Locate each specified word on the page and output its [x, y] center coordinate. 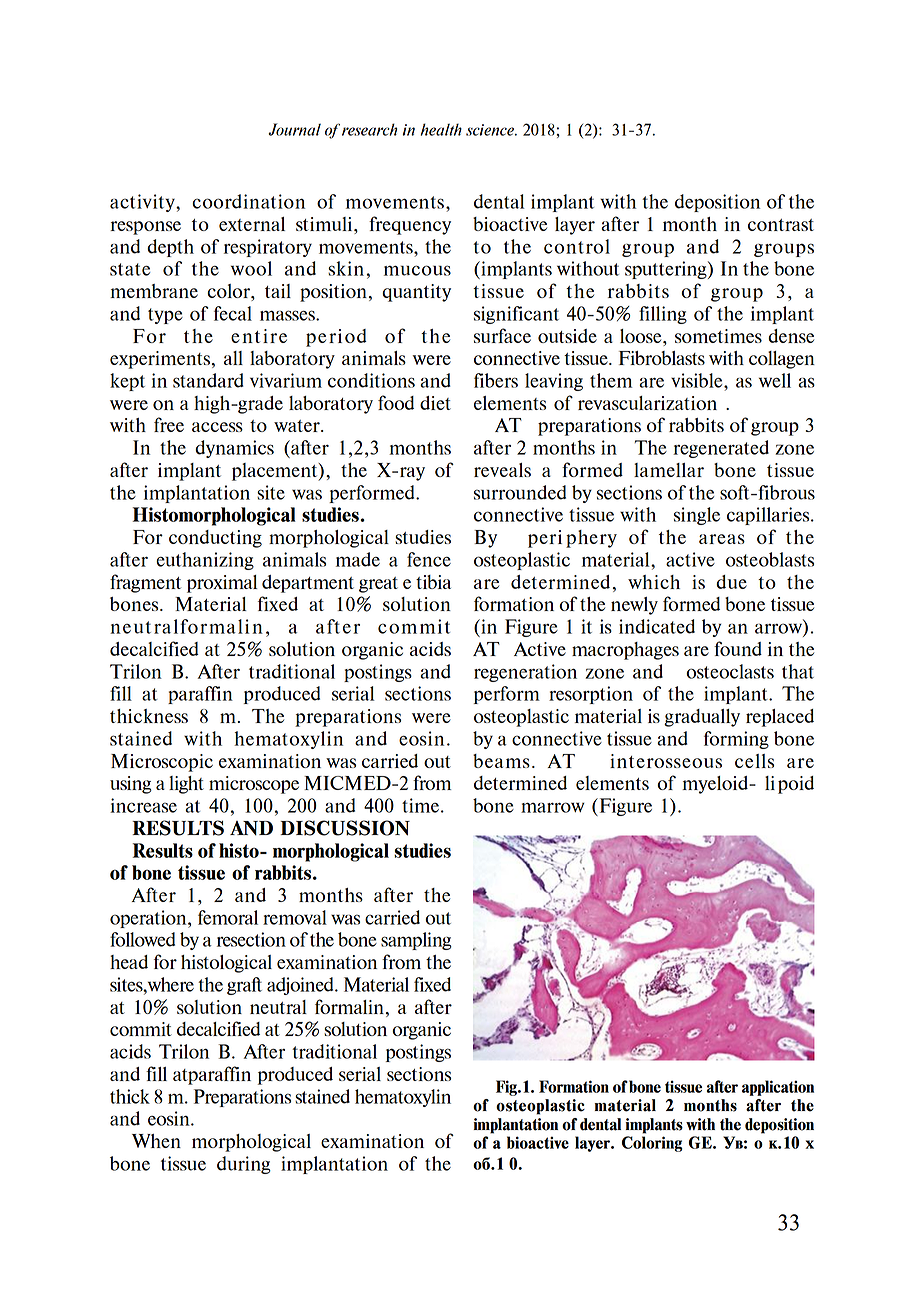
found [738, 648]
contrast [781, 225]
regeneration [525, 673]
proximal [222, 584]
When [156, 1141]
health [441, 129]
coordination [248, 201]
